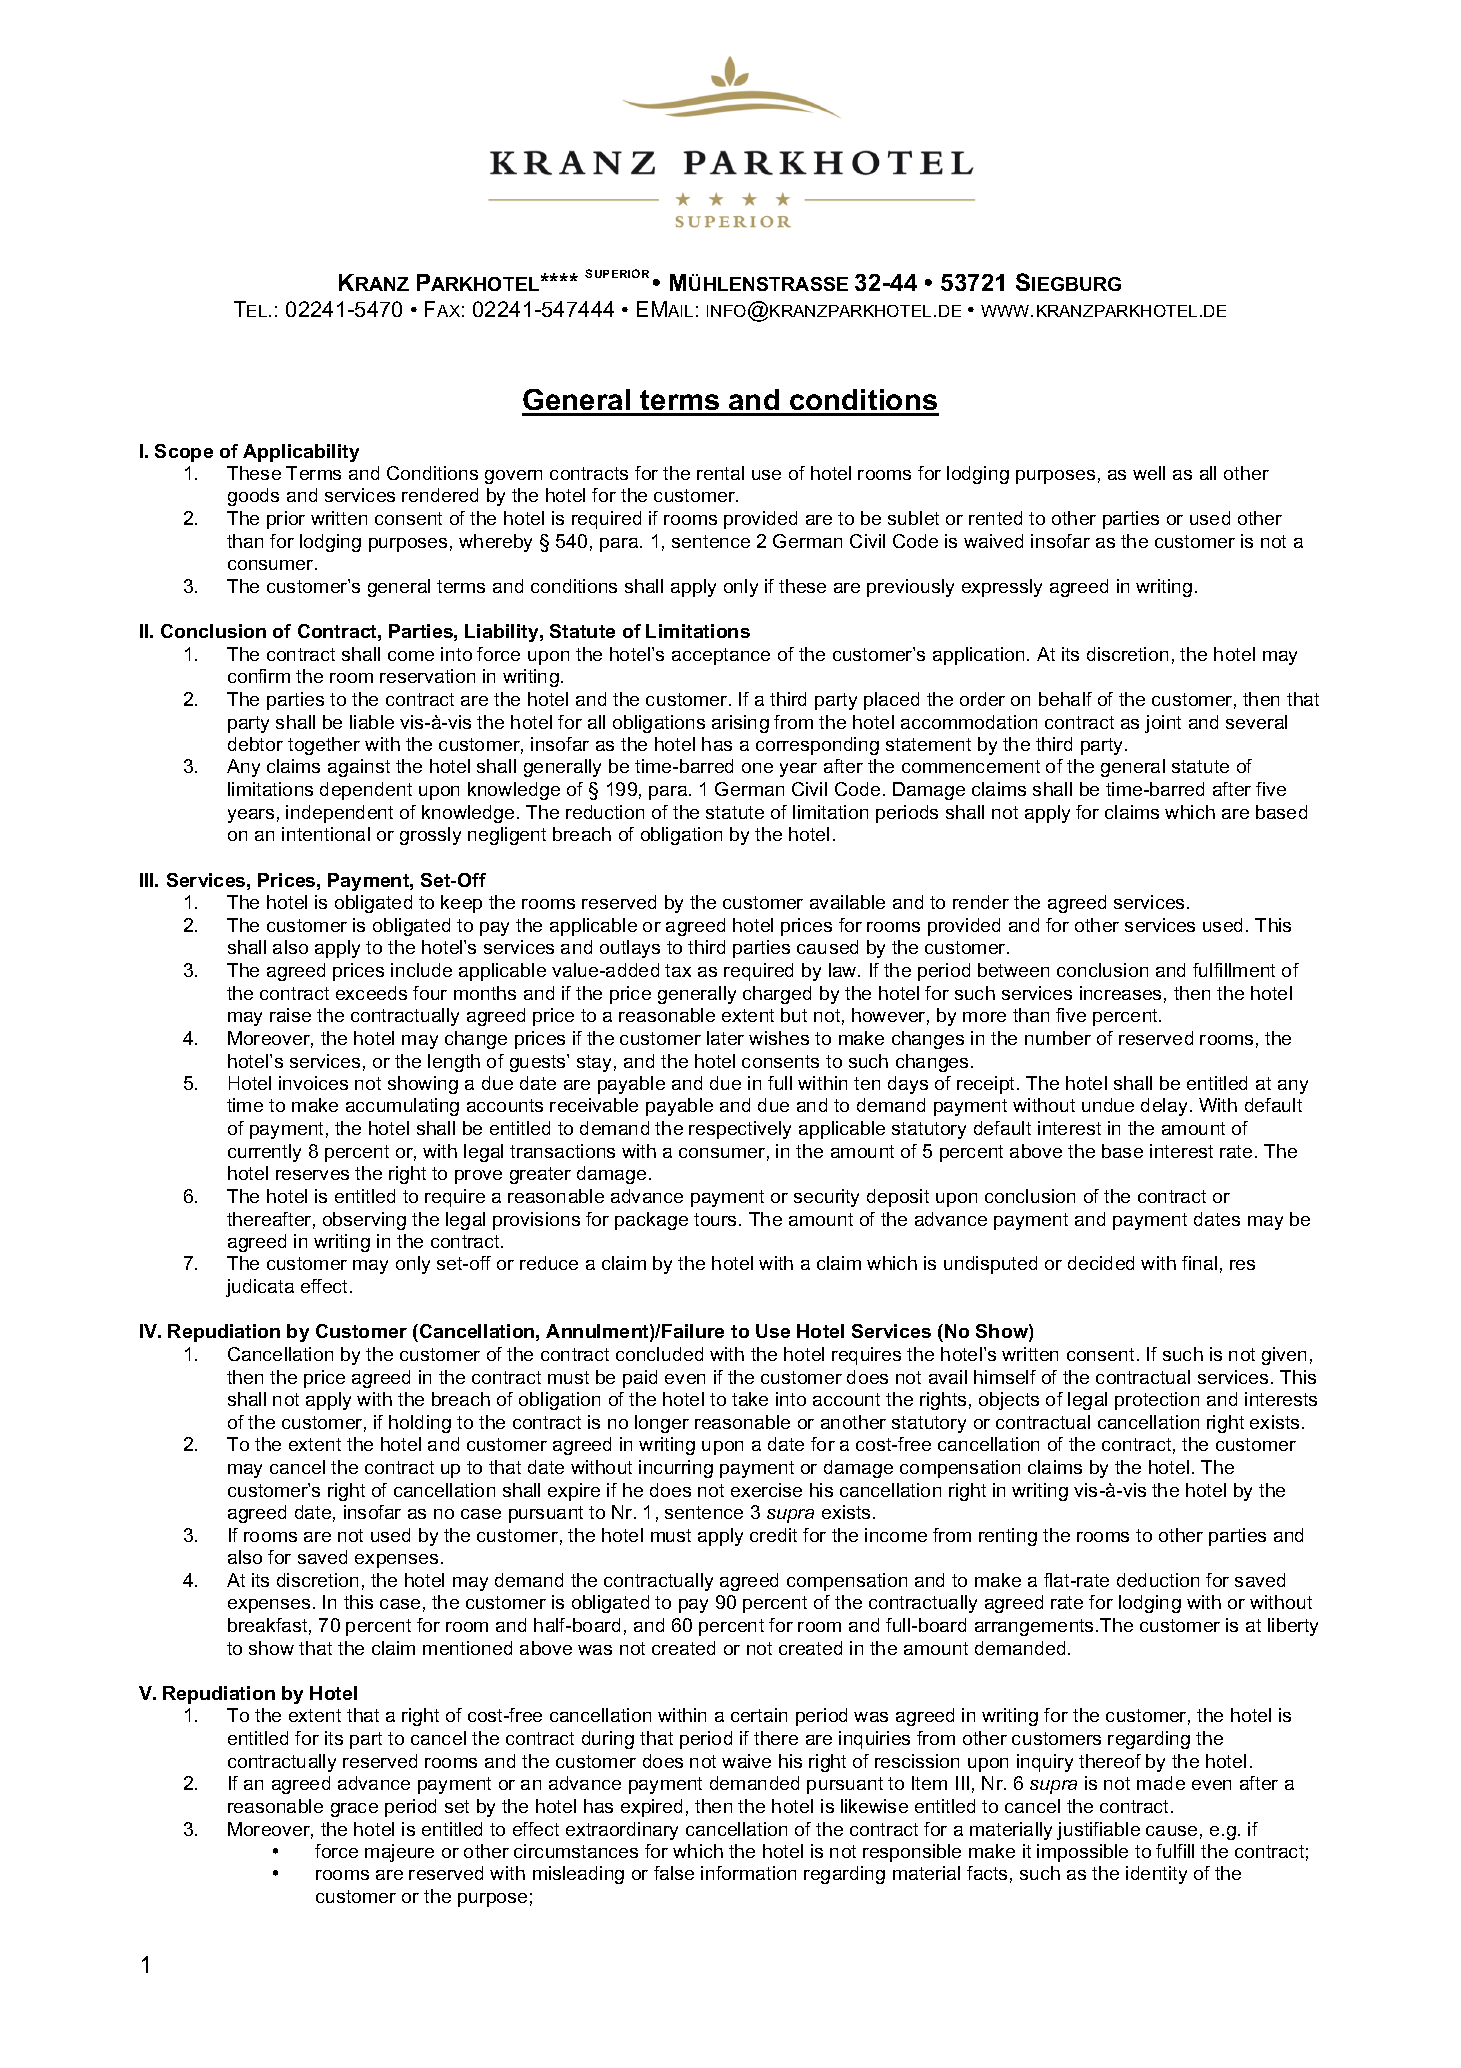 This screenshot has width=1461, height=2068. What do you see at coordinates (766, 1490) in the screenshot?
I see `exercise` at bounding box center [766, 1490].
